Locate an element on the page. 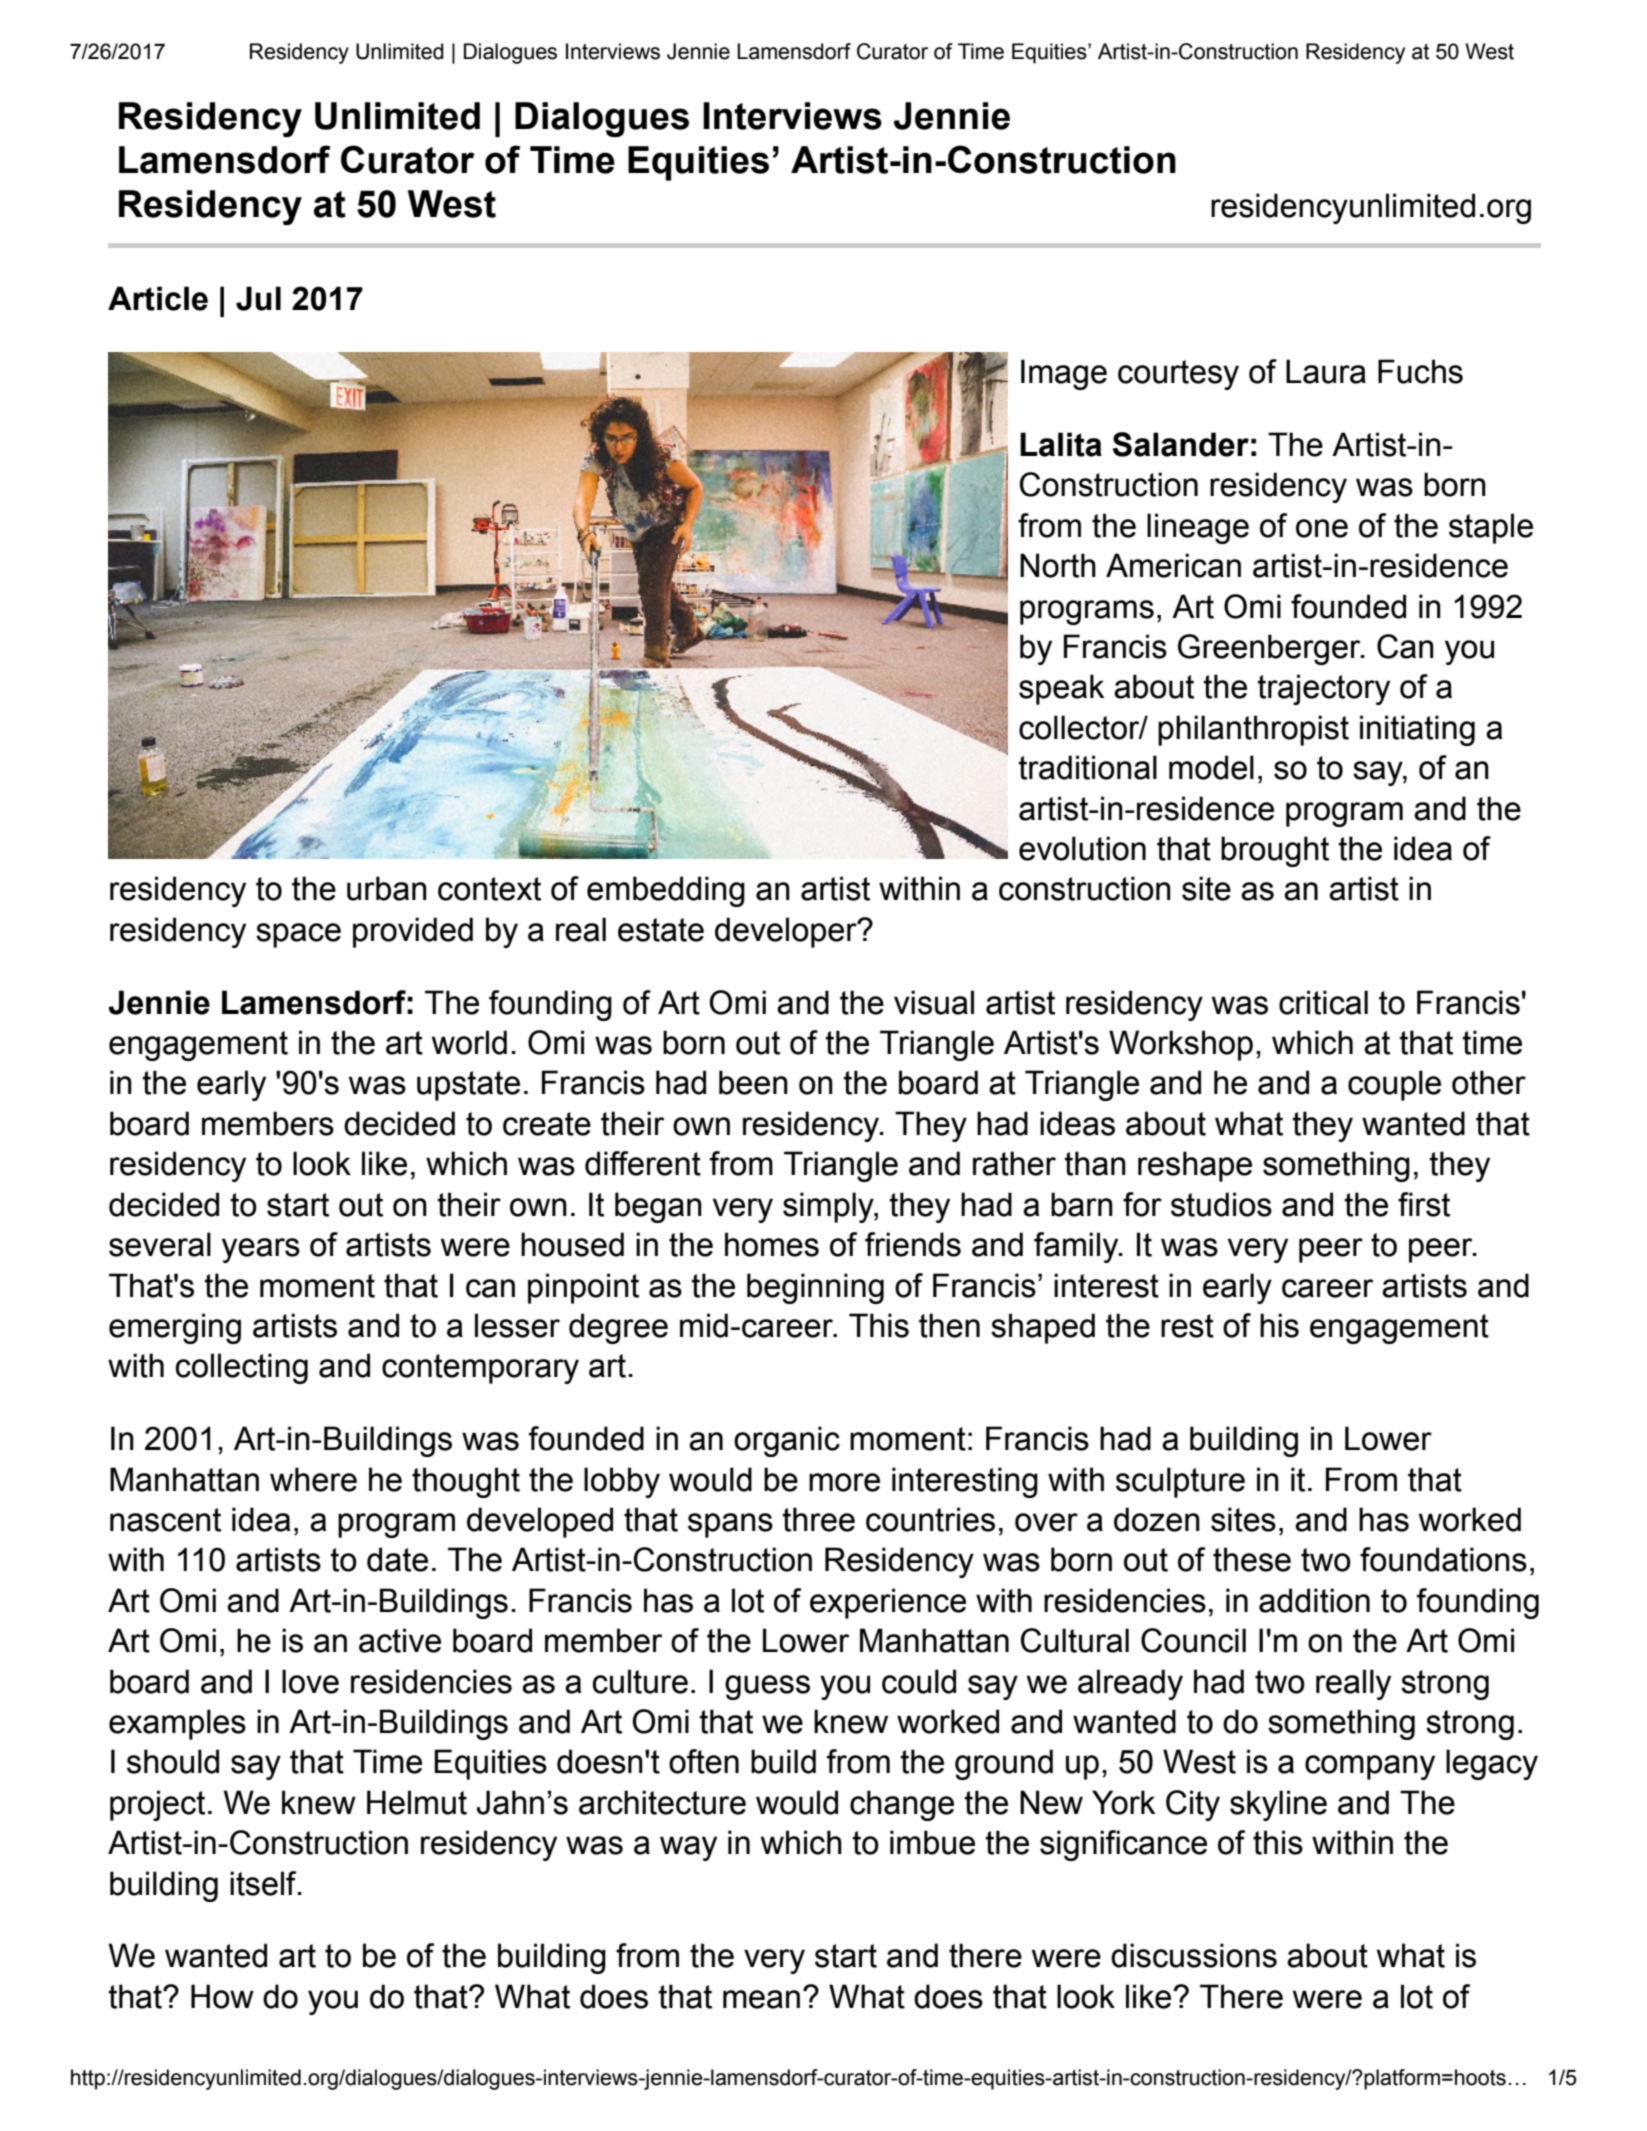  itself is located at coordinates (264, 1883).
